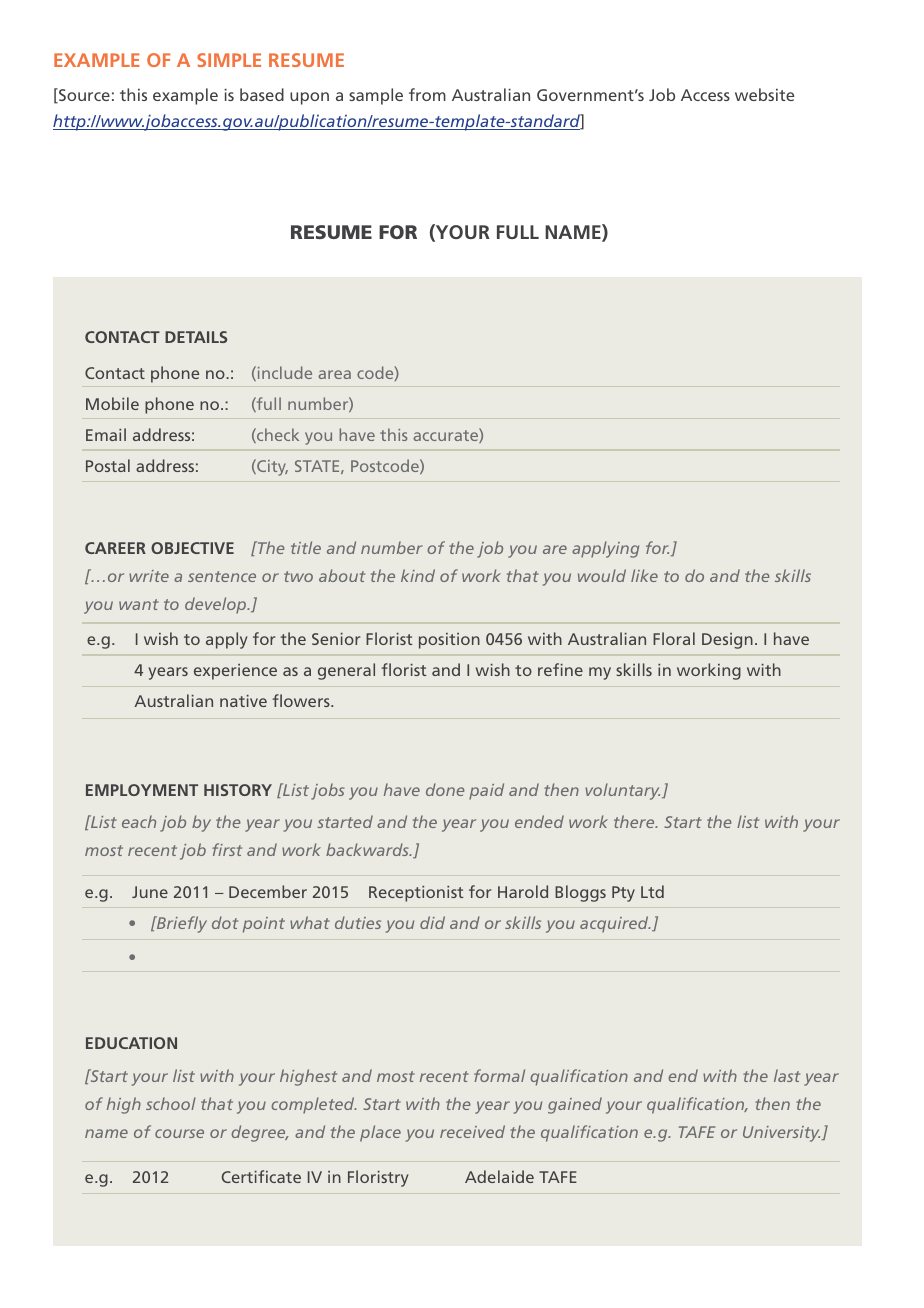  Describe the element at coordinates (150, 892) in the page. I see `June` at that location.
